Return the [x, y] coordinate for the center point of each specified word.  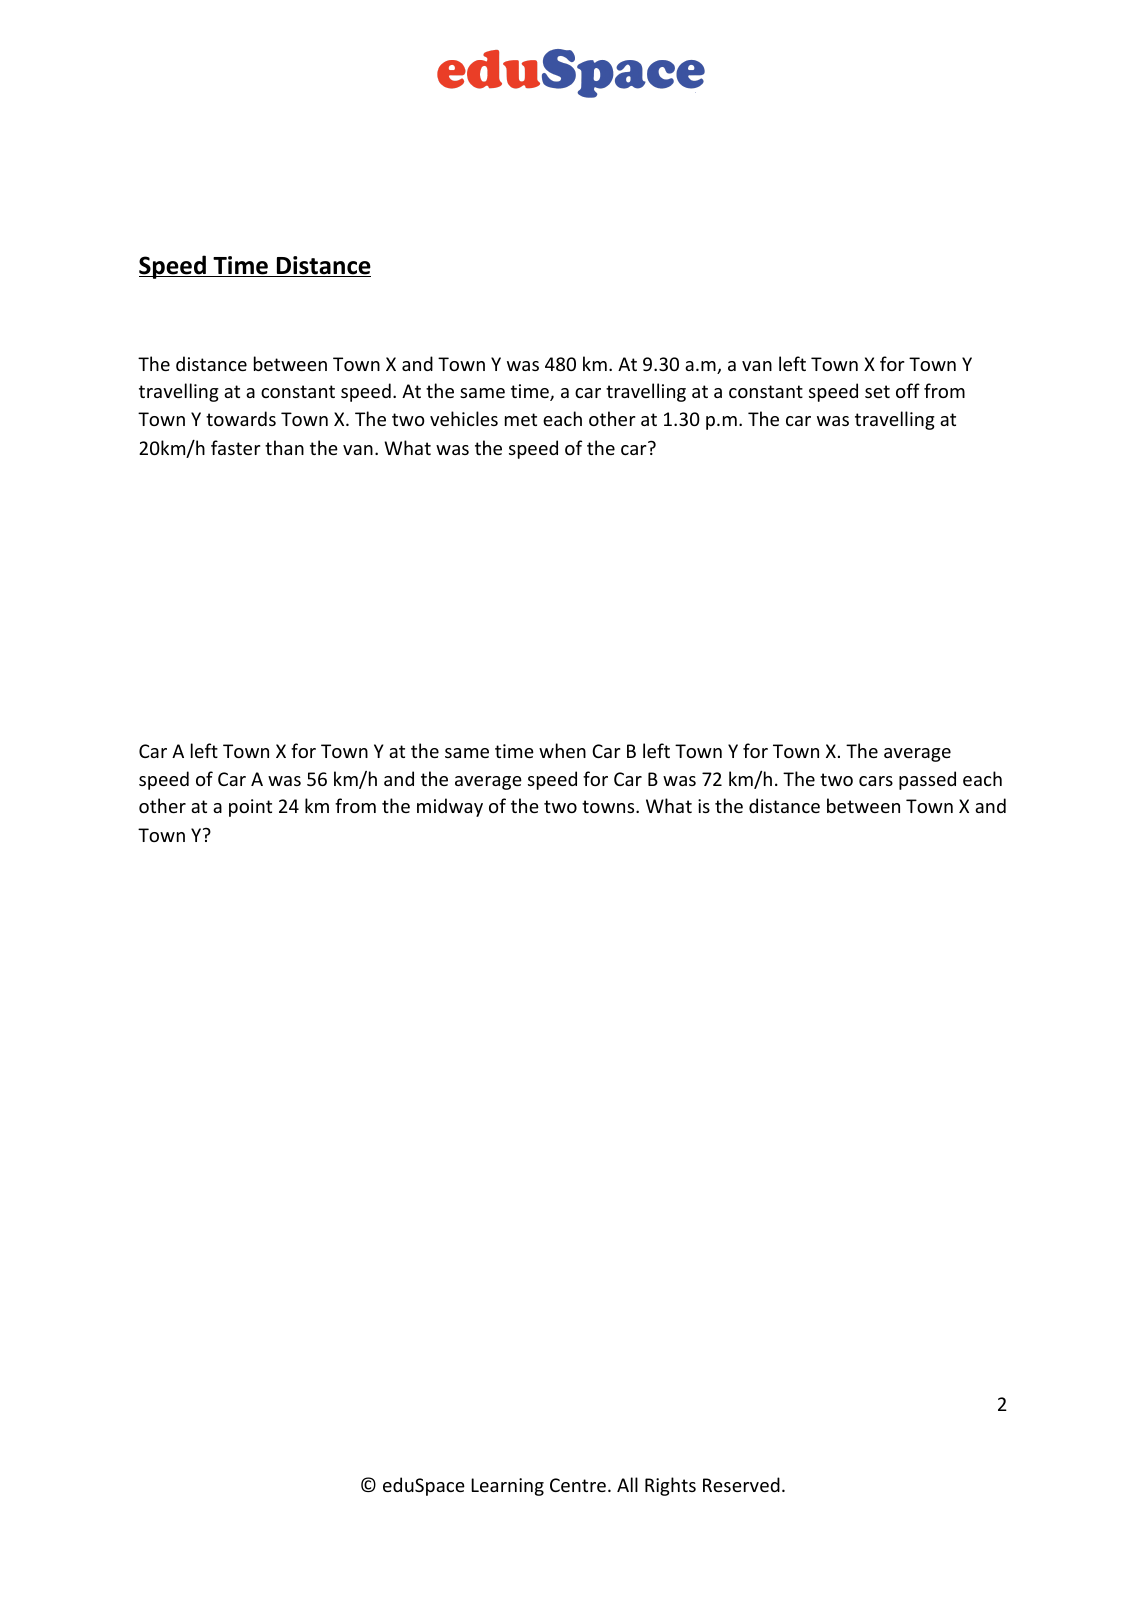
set [877, 391]
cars [876, 781]
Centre [578, 1485]
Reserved [741, 1484]
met [521, 419]
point [250, 808]
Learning [507, 1487]
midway [450, 807]
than [284, 447]
